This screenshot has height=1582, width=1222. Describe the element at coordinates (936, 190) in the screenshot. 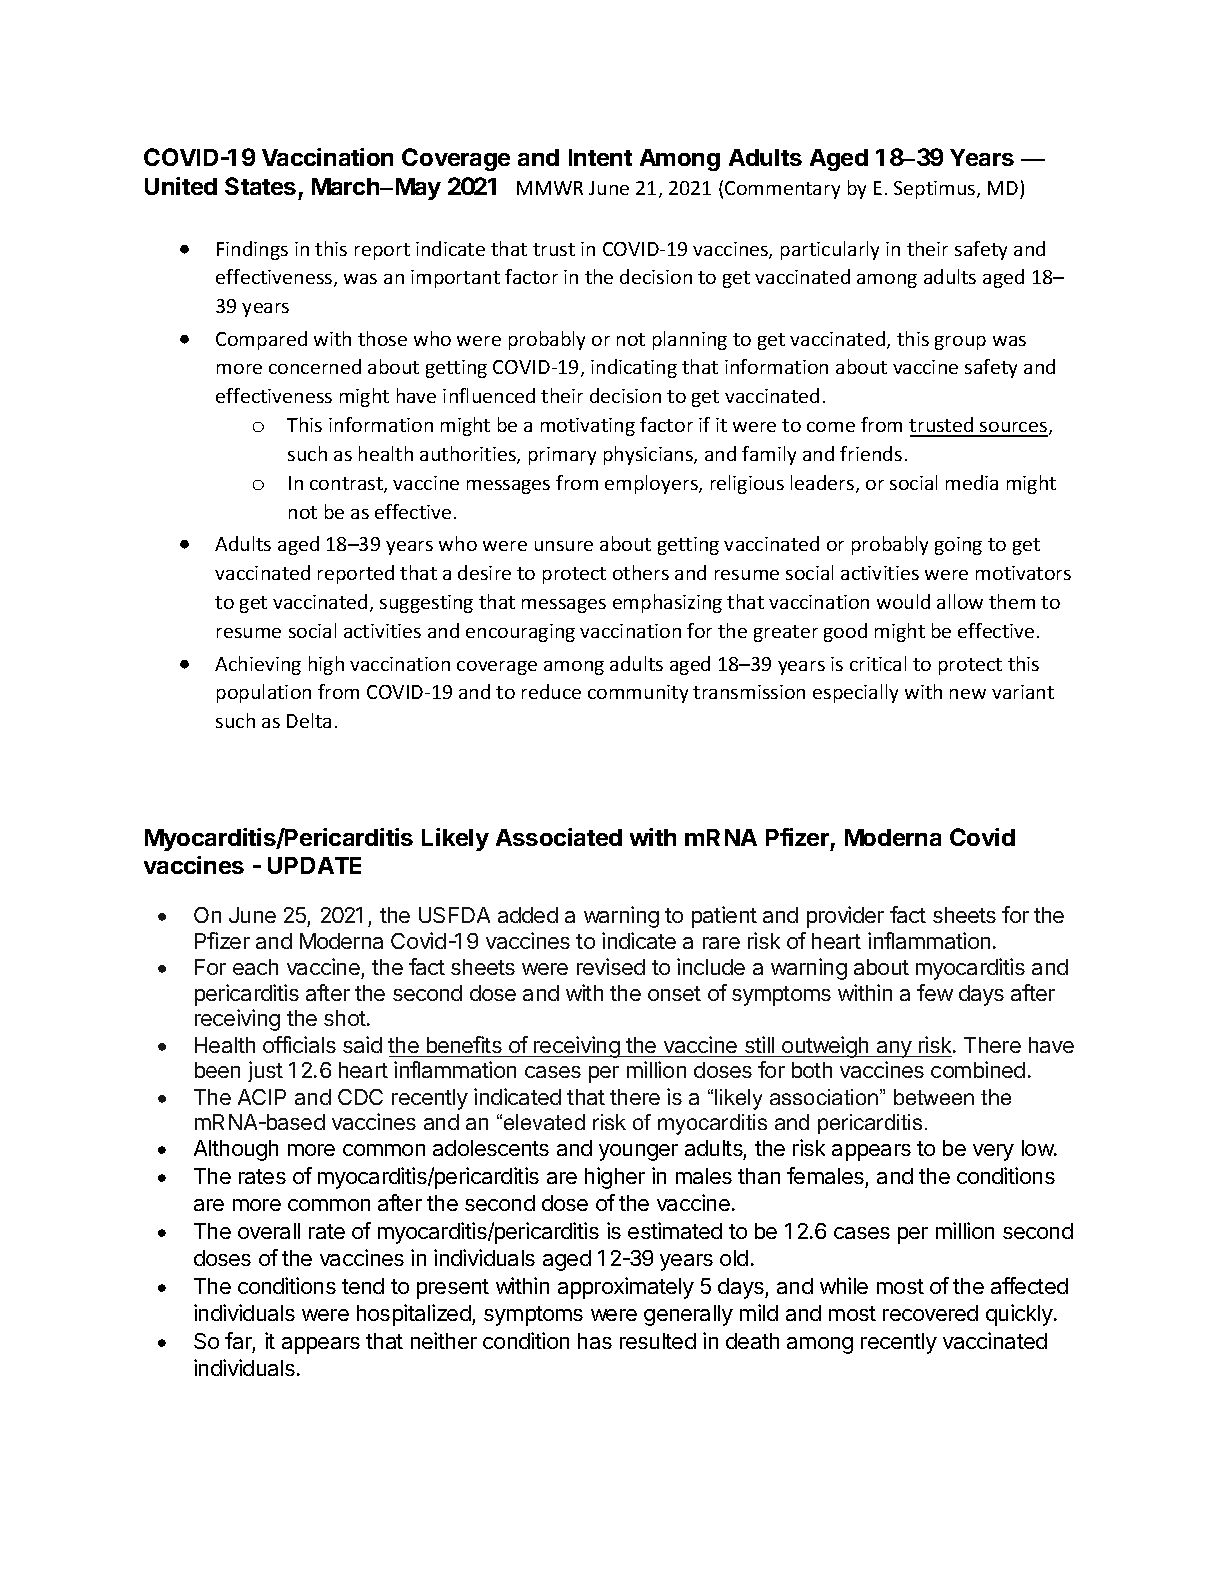

I see `Septimus` at that location.
